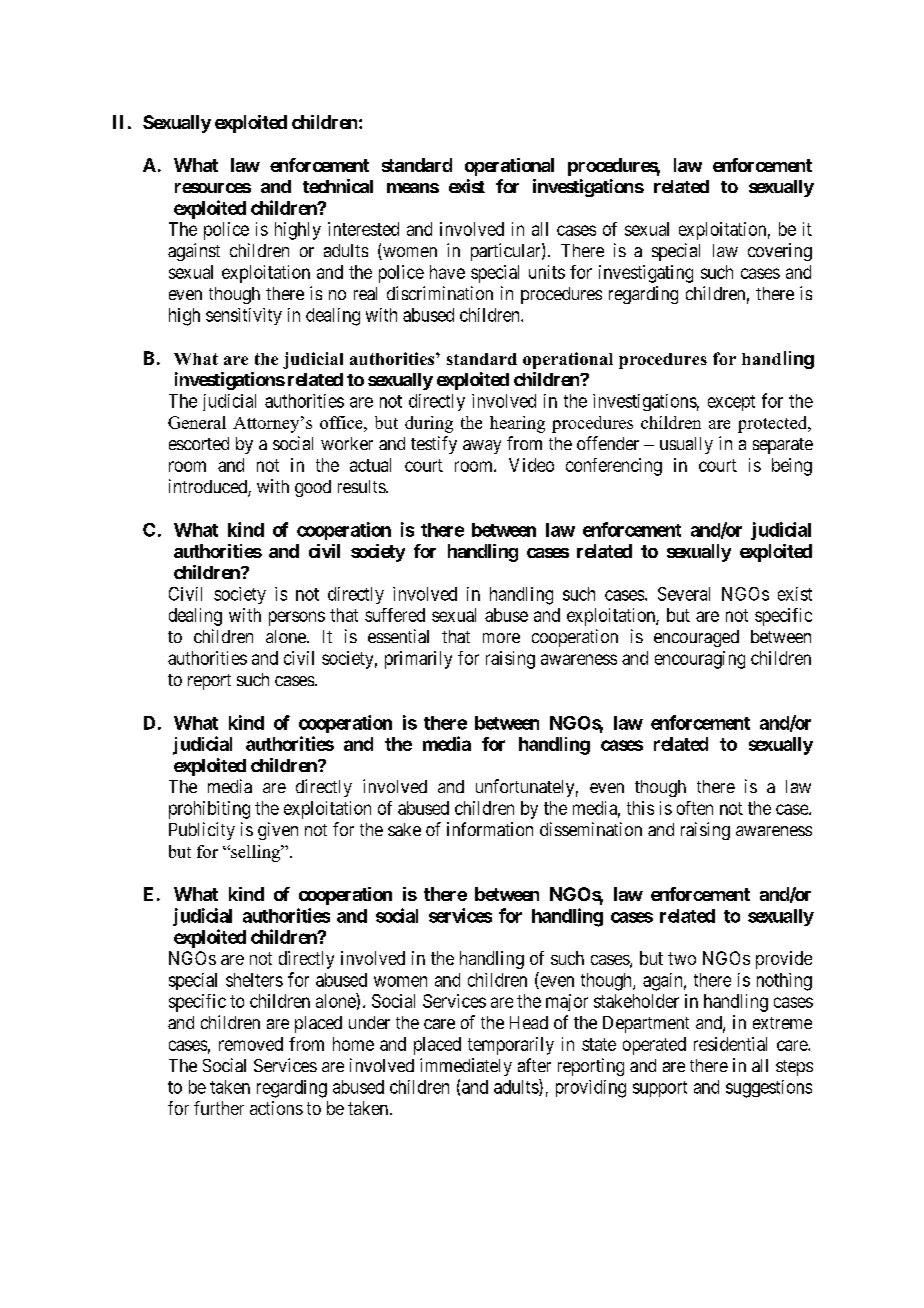  I want to click on after, so click(534, 1065).
